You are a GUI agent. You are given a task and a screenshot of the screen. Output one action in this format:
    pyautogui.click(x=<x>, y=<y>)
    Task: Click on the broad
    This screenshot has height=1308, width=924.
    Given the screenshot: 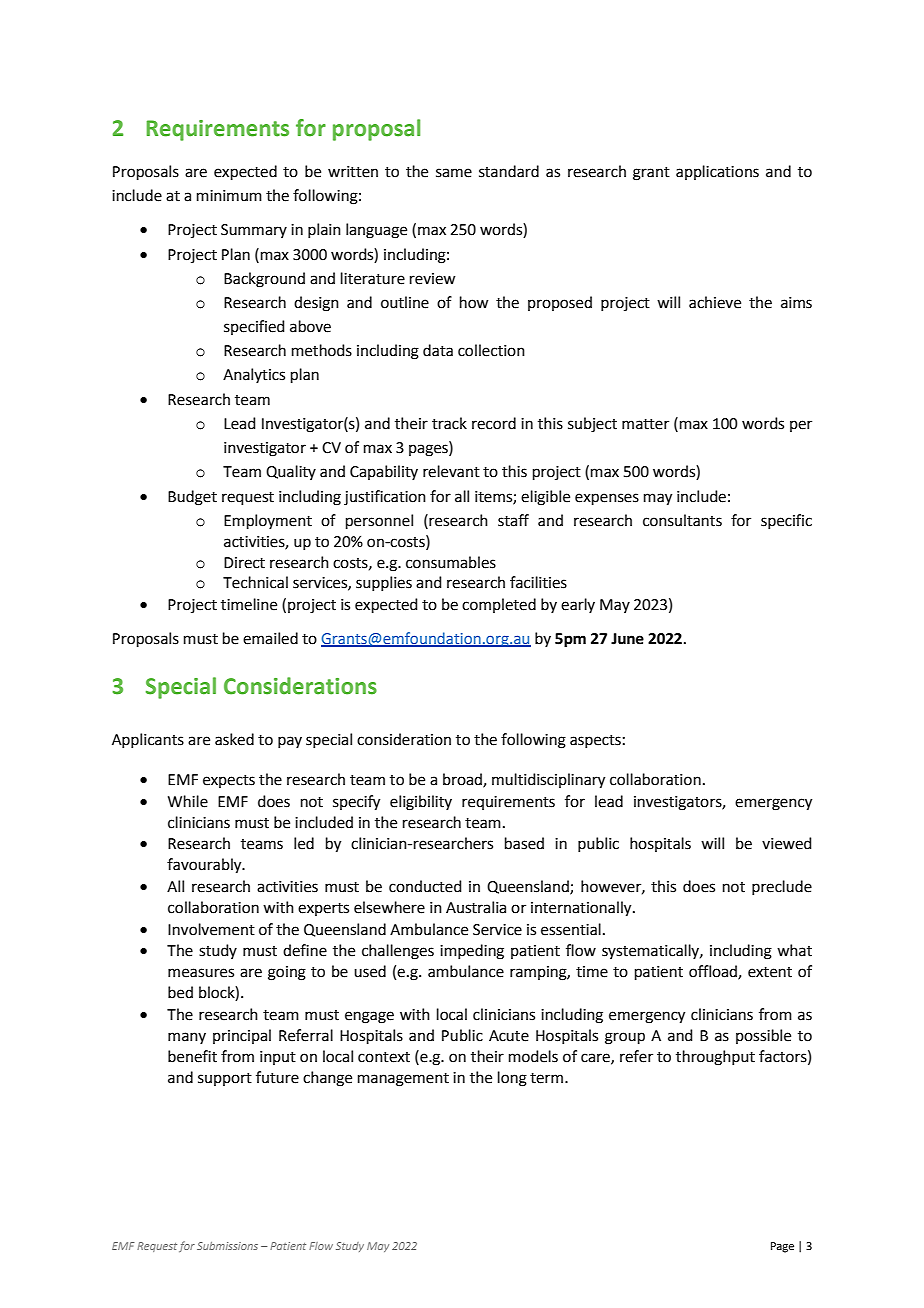 What is the action you would take?
    pyautogui.click(x=463, y=780)
